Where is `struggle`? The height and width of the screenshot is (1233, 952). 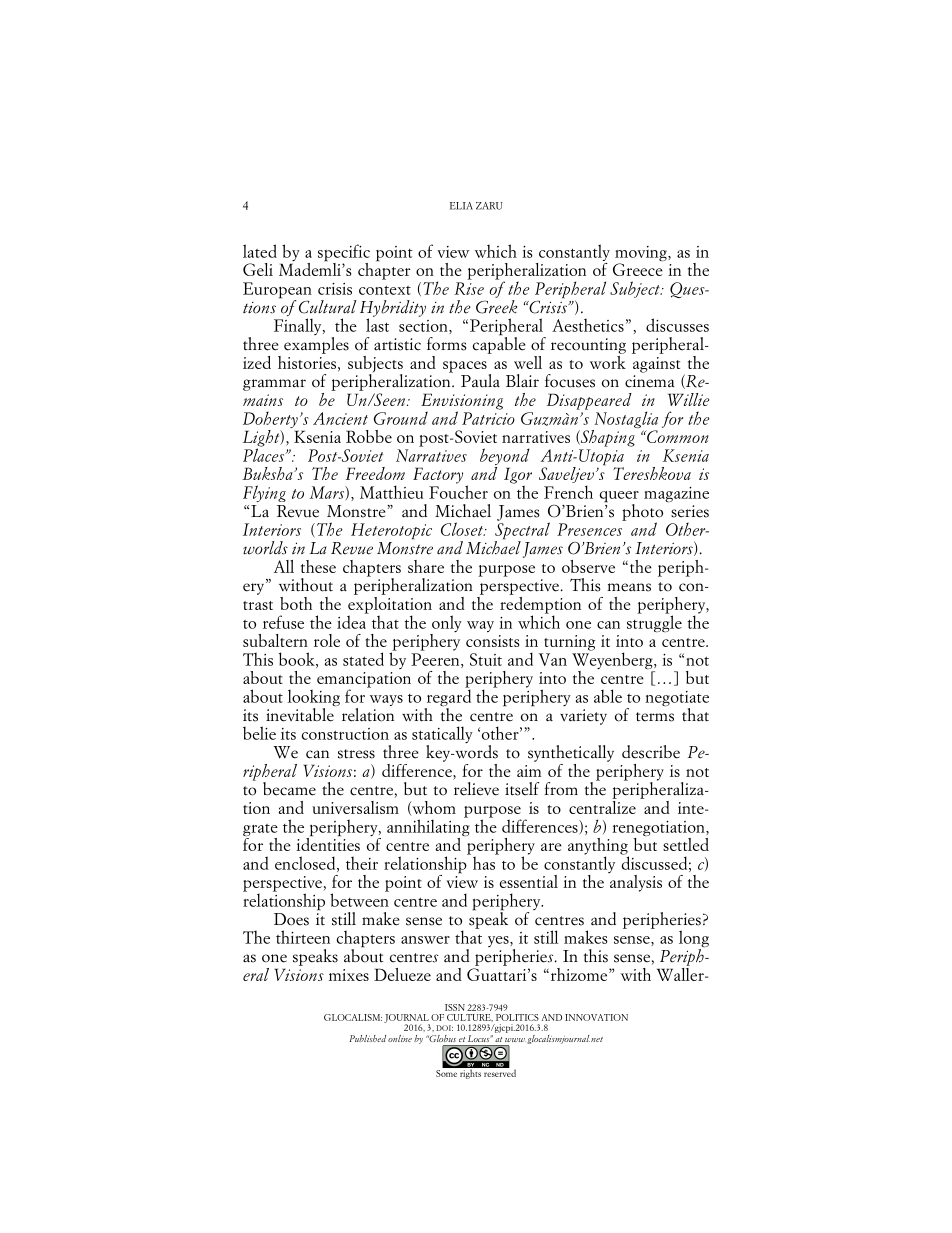 struggle is located at coordinates (654, 623).
